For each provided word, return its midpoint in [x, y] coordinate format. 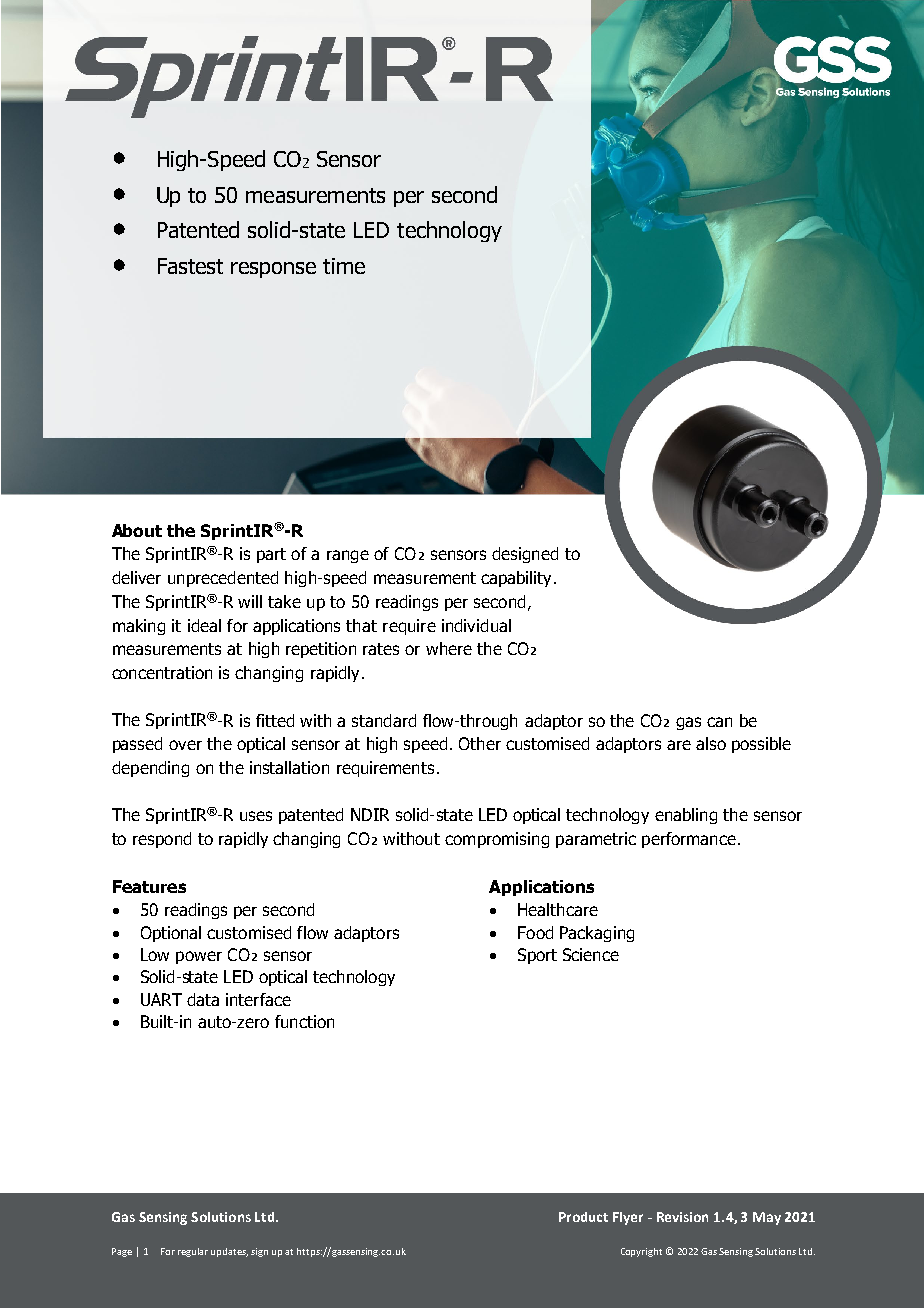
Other [480, 743]
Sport [537, 956]
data [203, 999]
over [185, 745]
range [348, 556]
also [711, 743]
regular [193, 1252]
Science [591, 954]
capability [518, 579]
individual [476, 625]
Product [583, 1217]
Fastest [190, 266]
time [344, 266]
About [137, 530]
